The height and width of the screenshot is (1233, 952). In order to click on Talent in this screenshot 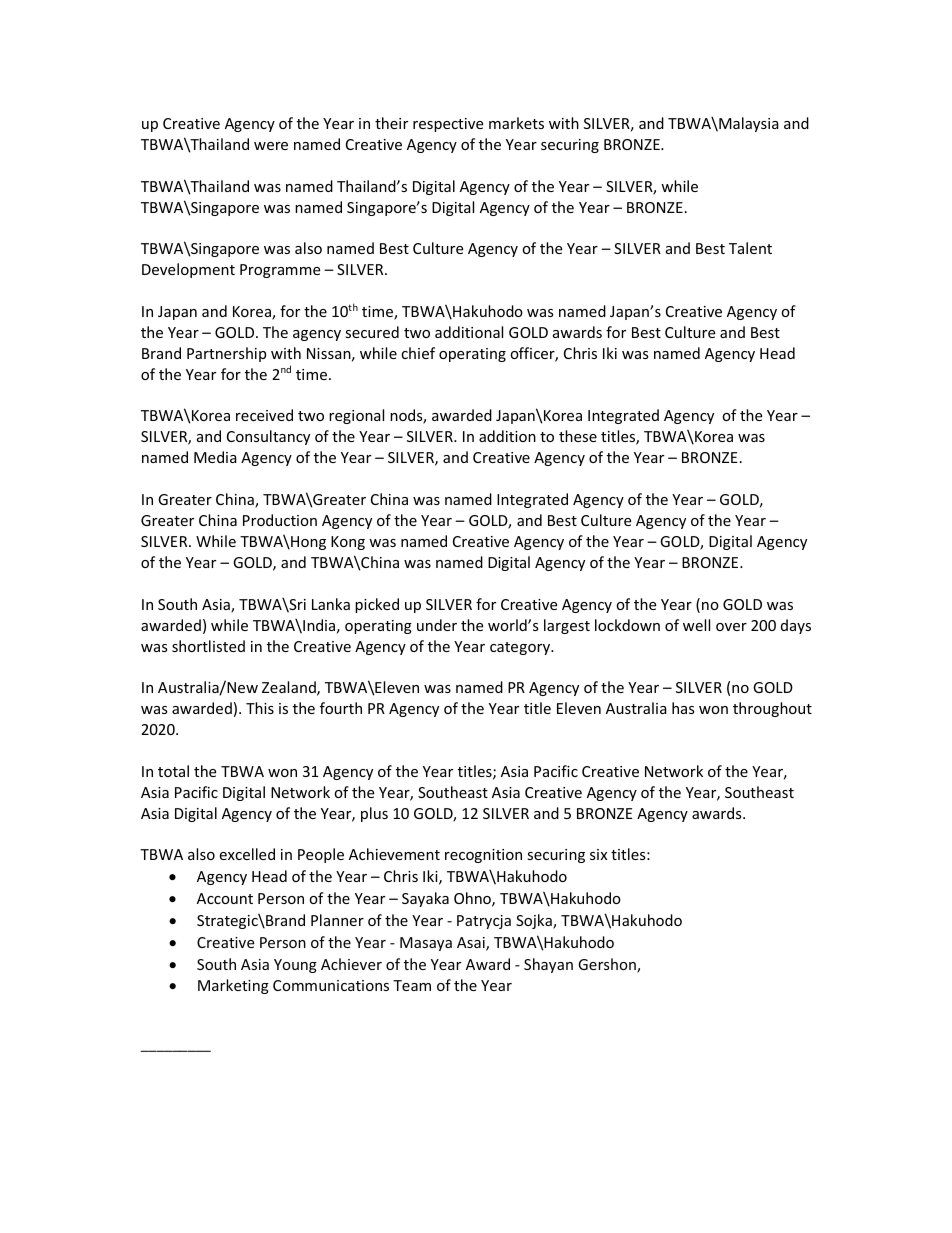, I will do `click(750, 248)`.
